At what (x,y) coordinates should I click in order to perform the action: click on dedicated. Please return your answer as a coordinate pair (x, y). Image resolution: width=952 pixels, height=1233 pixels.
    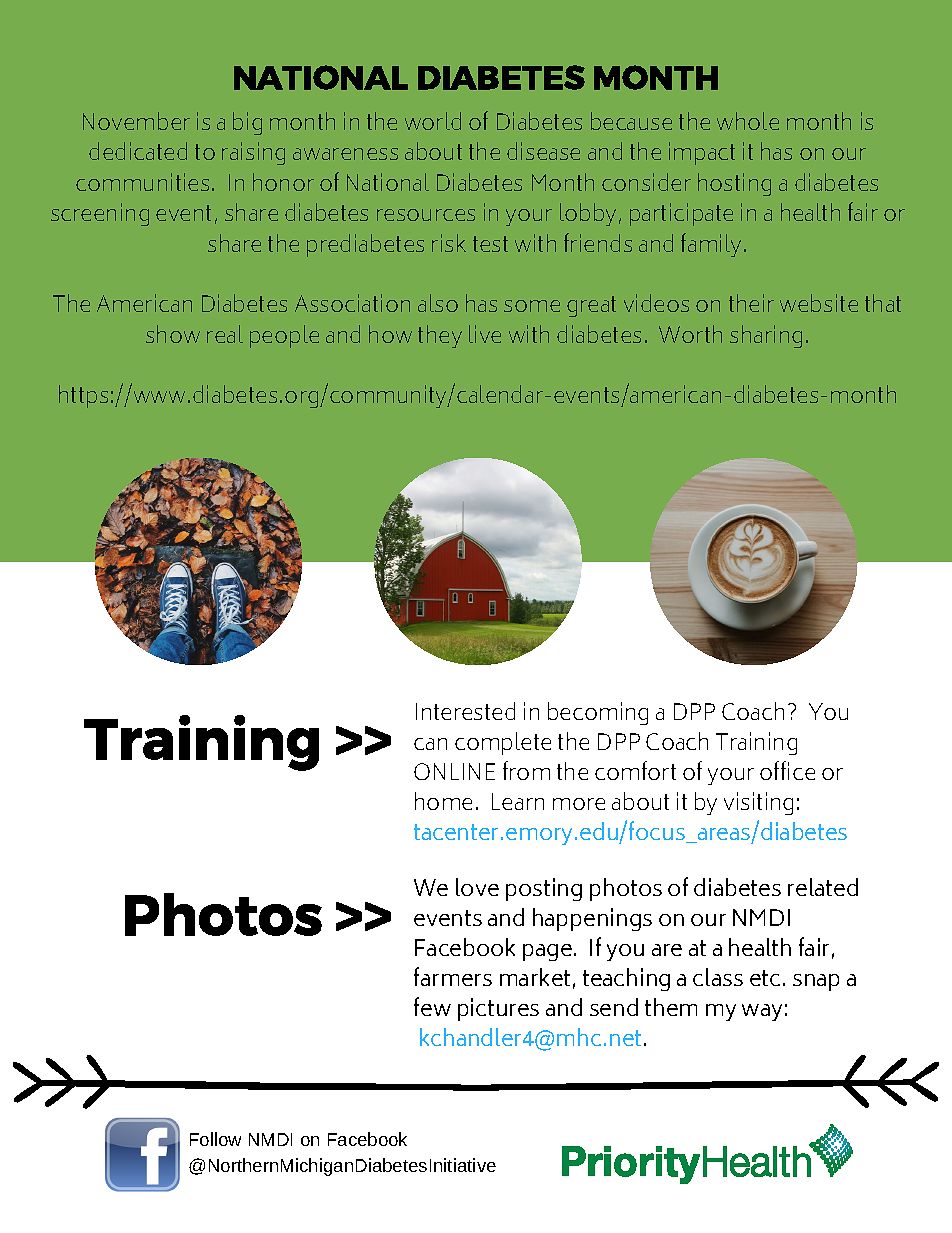
    Looking at the image, I should click on (138, 151).
